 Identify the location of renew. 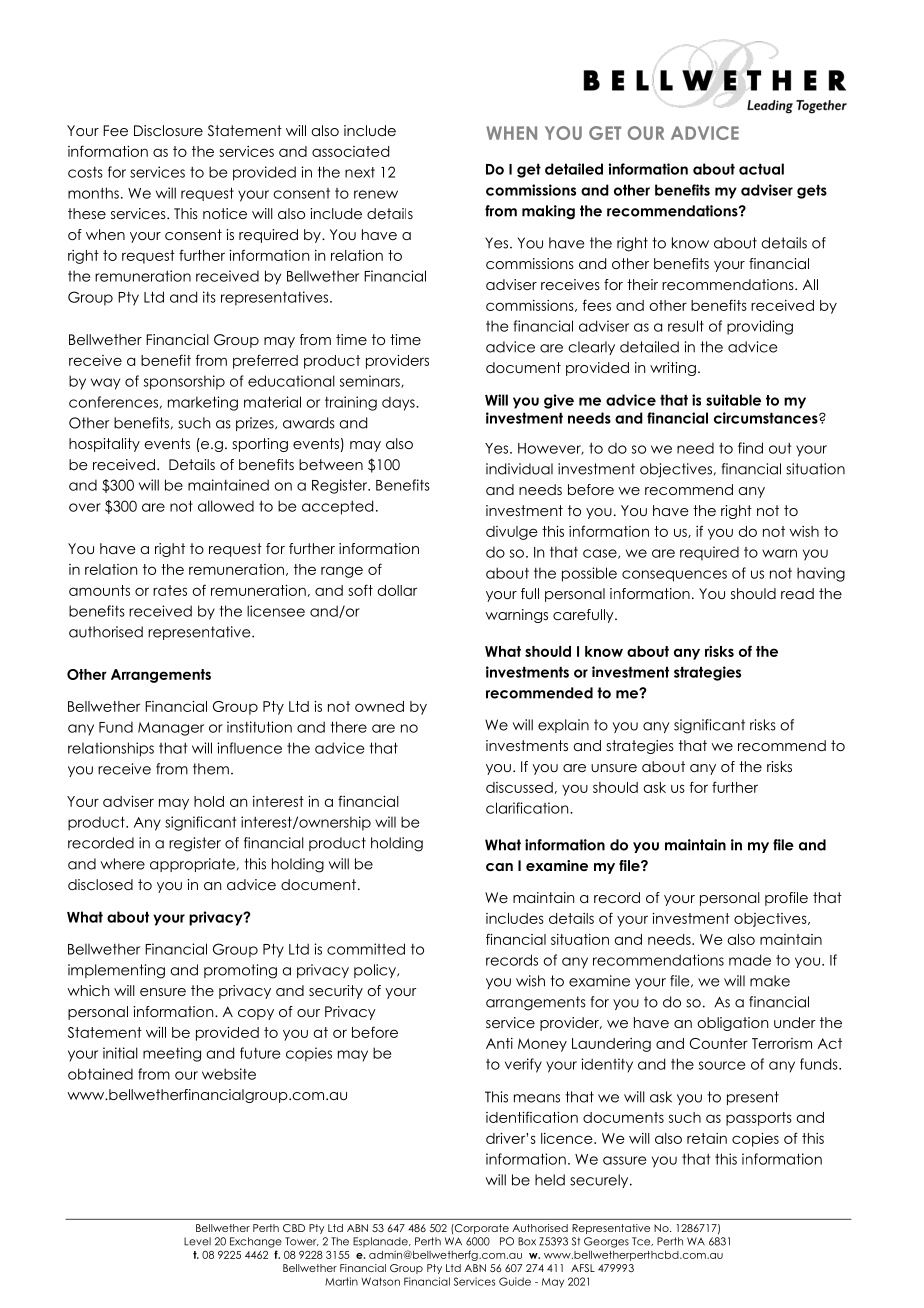
(376, 194).
